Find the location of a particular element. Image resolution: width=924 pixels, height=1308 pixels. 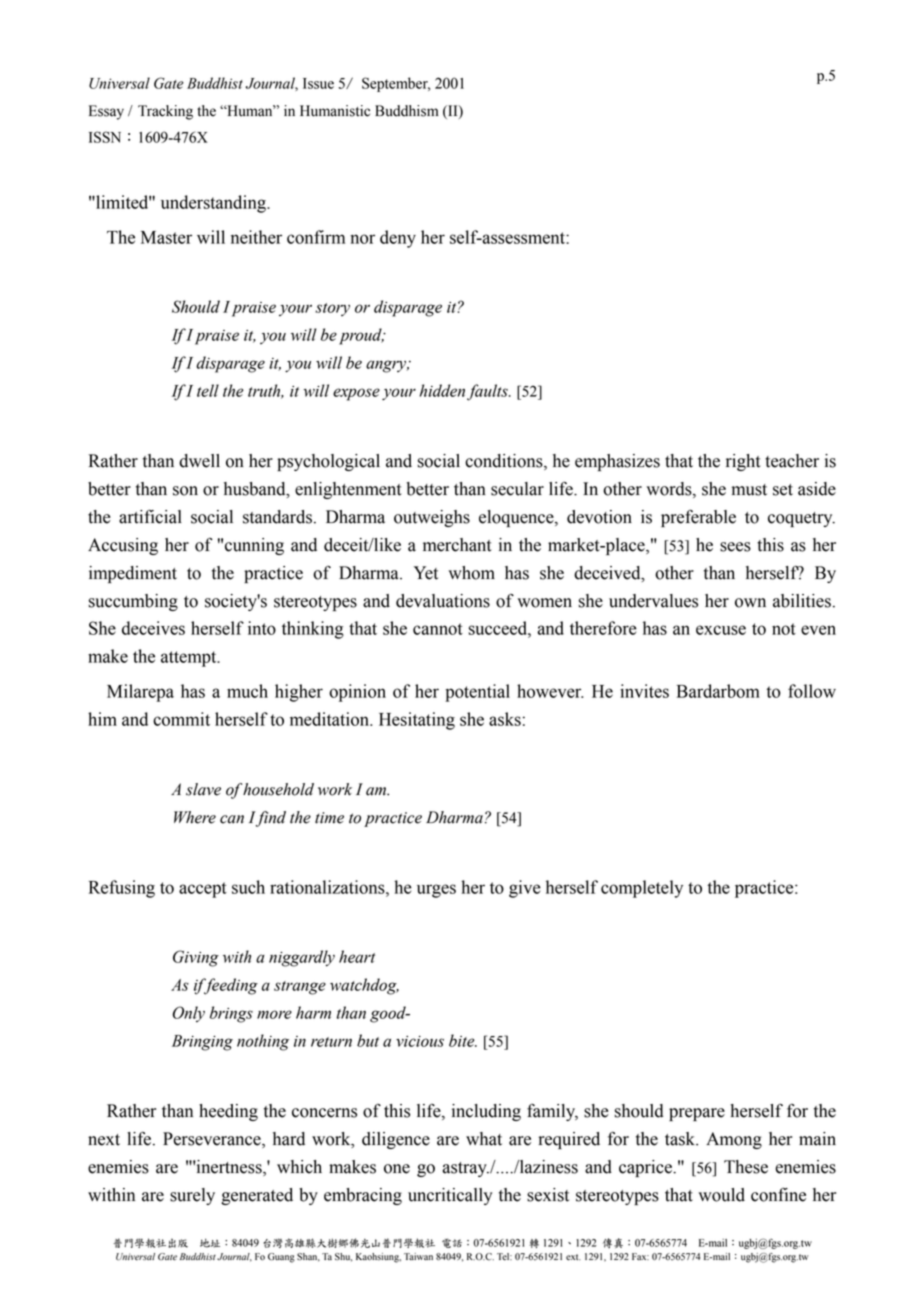

son is located at coordinates (185, 491).
